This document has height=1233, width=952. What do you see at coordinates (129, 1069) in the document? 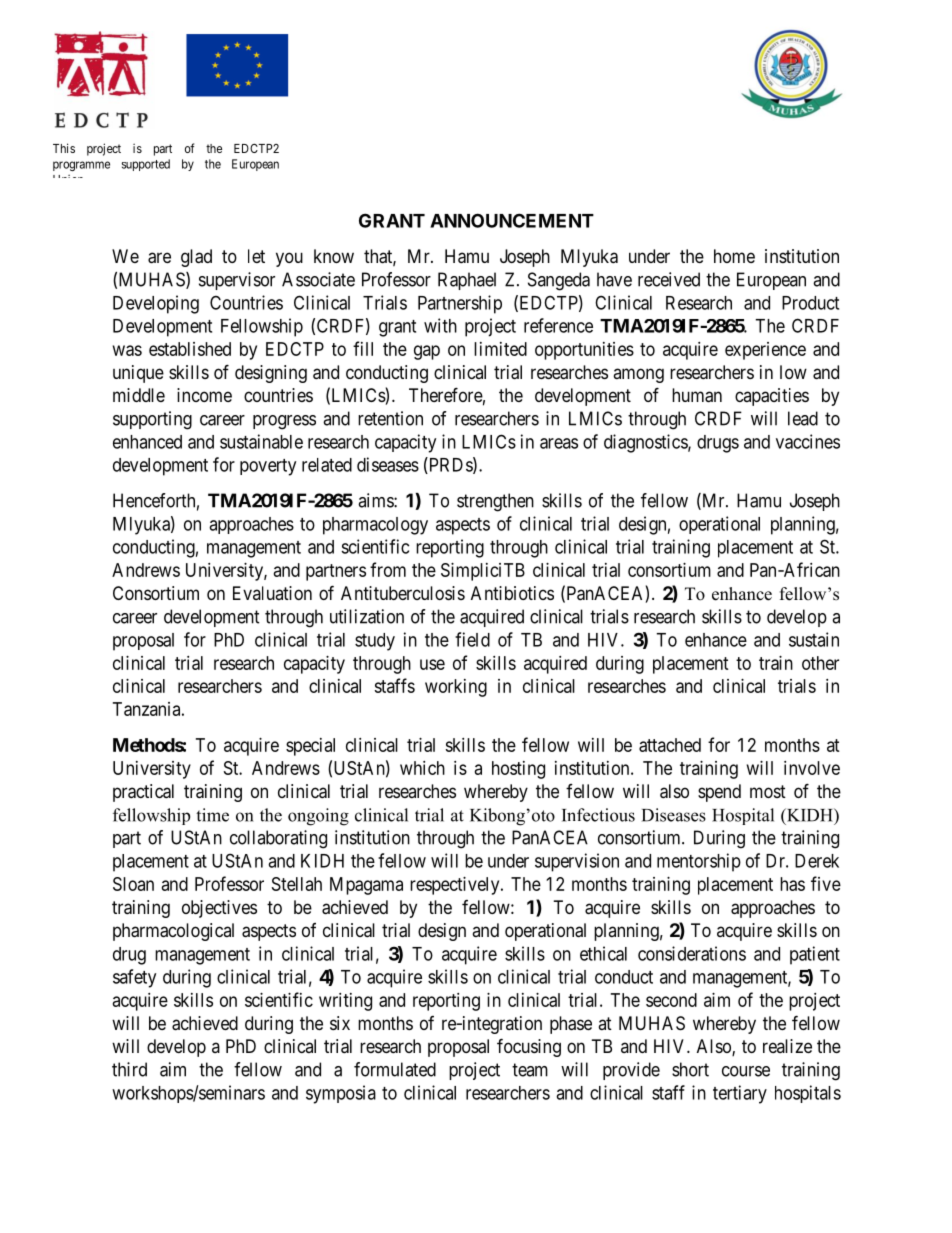
I see `third` at bounding box center [129, 1069].
